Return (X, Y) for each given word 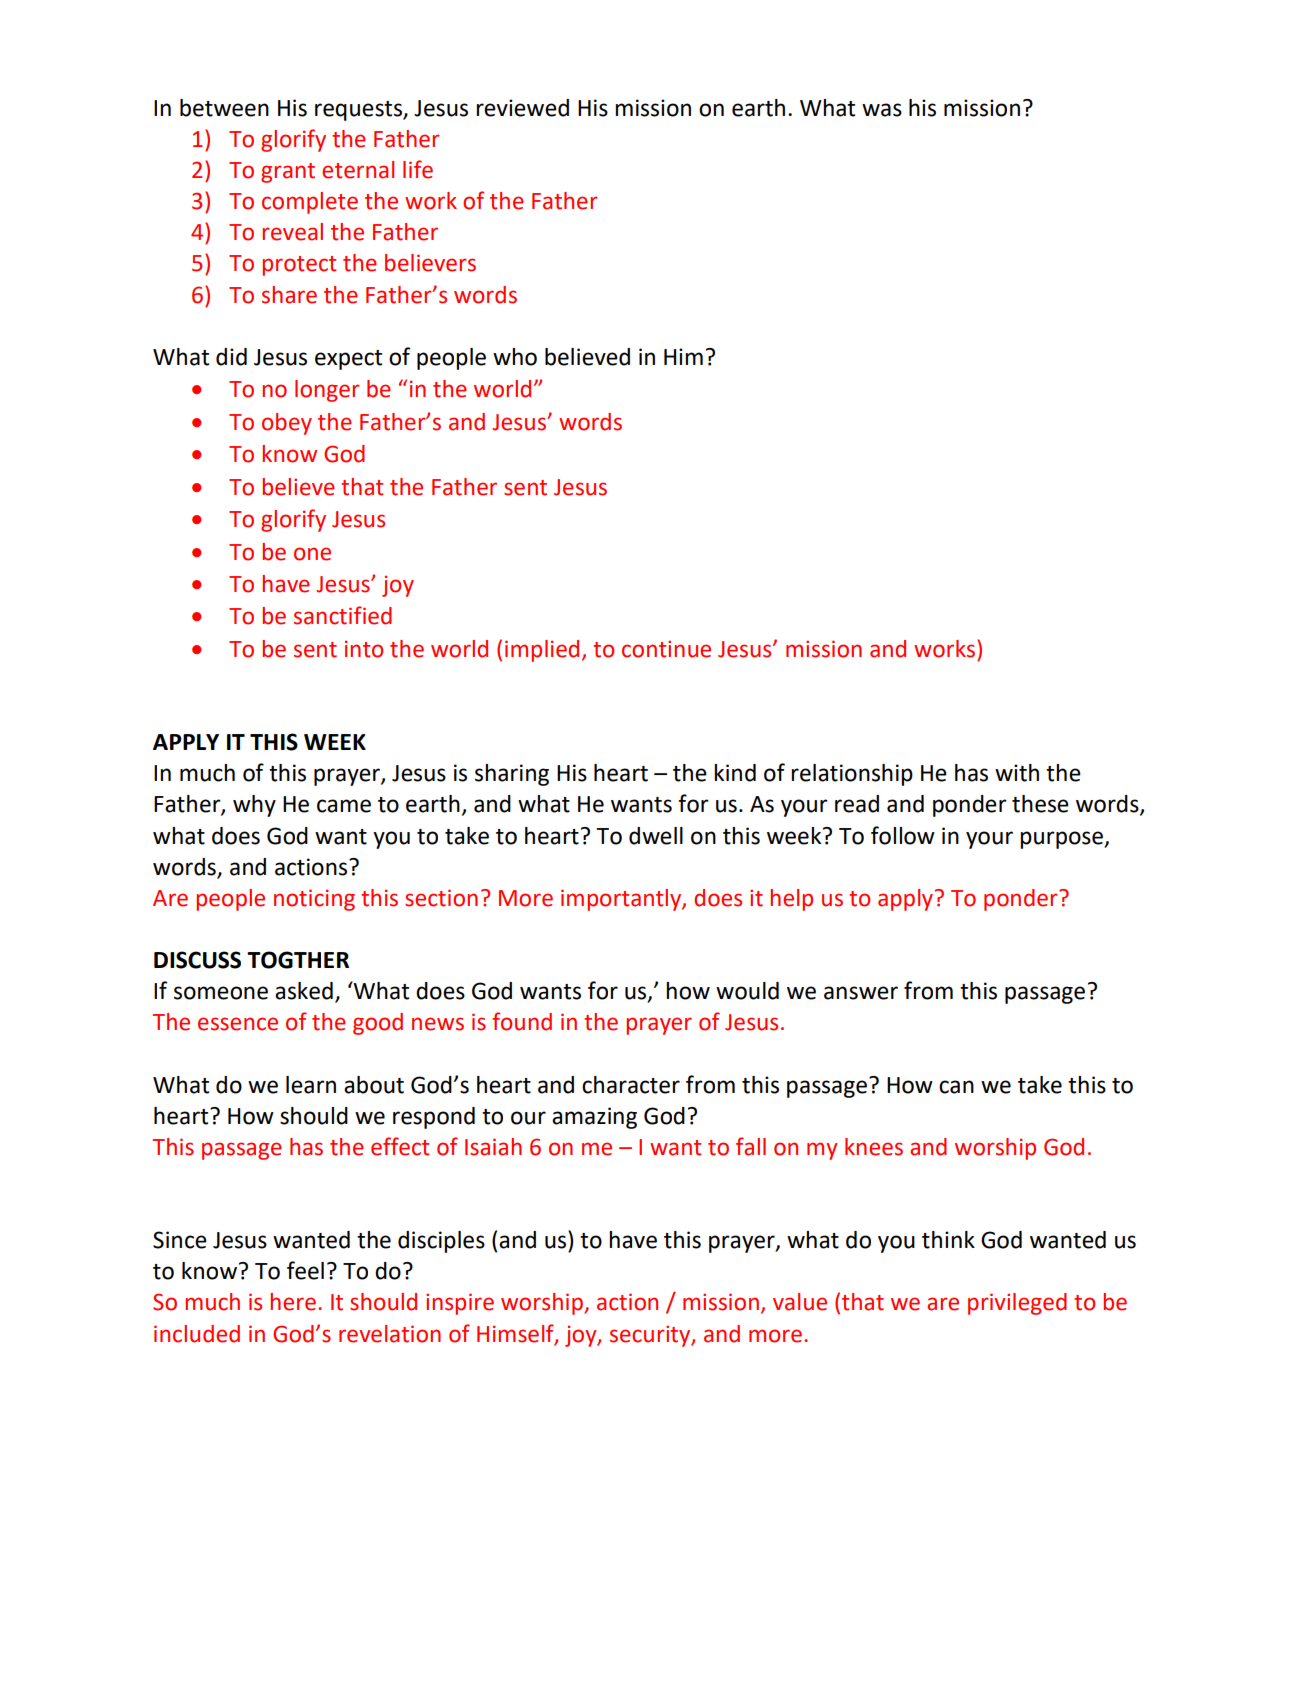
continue (666, 649)
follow (903, 835)
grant (288, 173)
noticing (314, 900)
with (1017, 773)
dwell (656, 836)
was (882, 110)
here (293, 1302)
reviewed (522, 108)
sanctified (343, 615)
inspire (460, 1304)
